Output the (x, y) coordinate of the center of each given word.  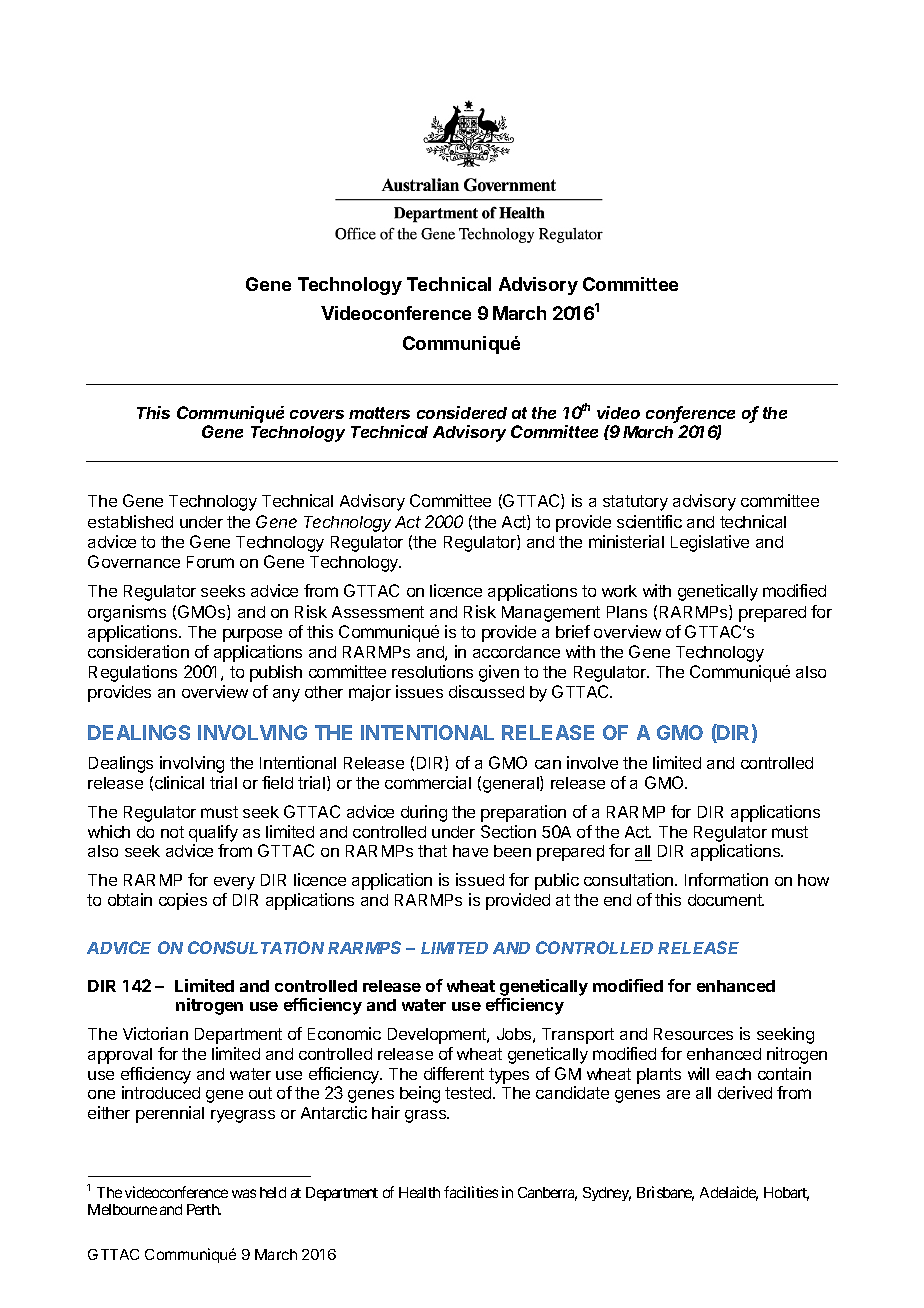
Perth (204, 1209)
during (424, 813)
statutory (635, 503)
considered (462, 412)
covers (317, 414)
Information (726, 879)
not (172, 832)
